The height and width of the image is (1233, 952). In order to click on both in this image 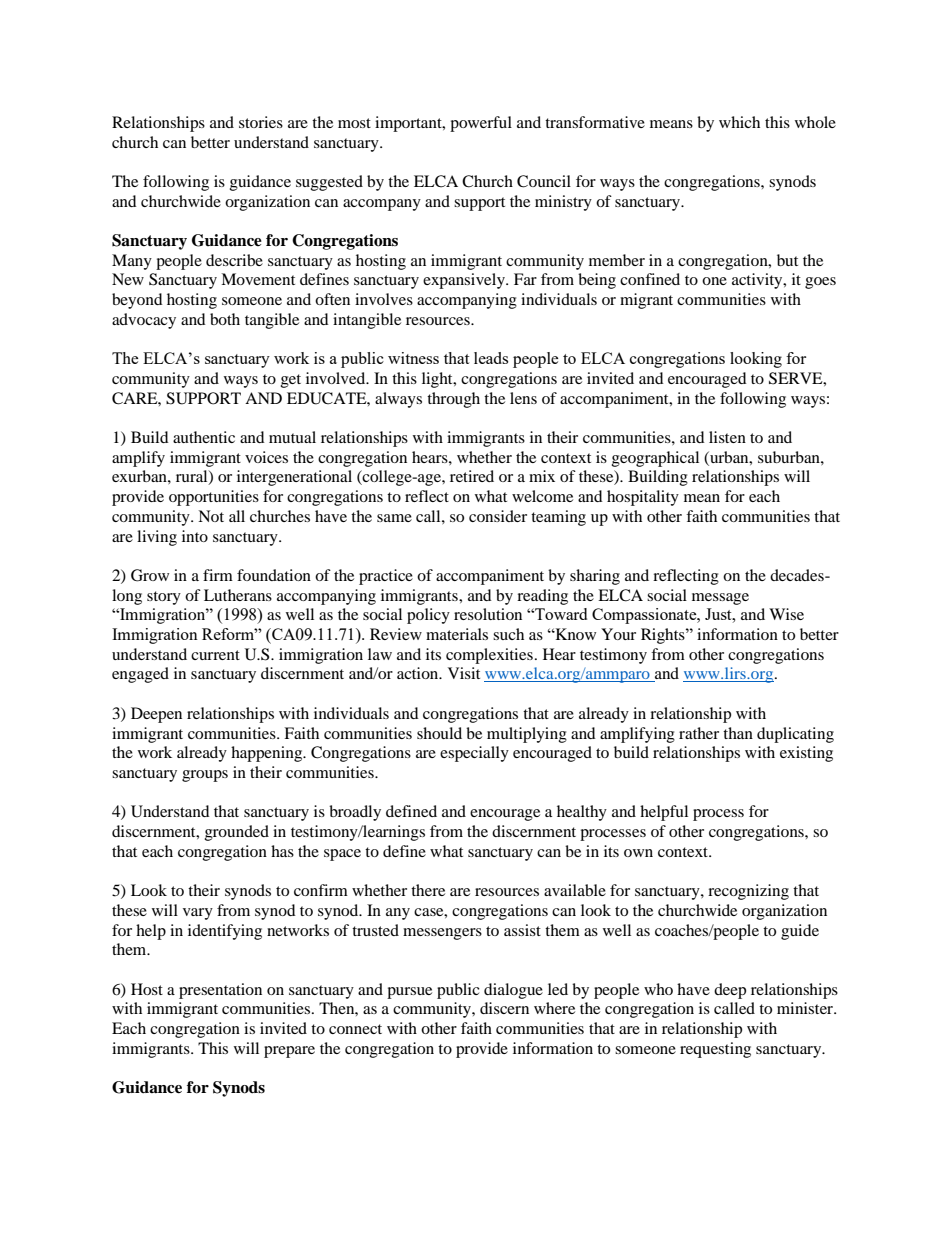, I will do `click(225, 319)`.
